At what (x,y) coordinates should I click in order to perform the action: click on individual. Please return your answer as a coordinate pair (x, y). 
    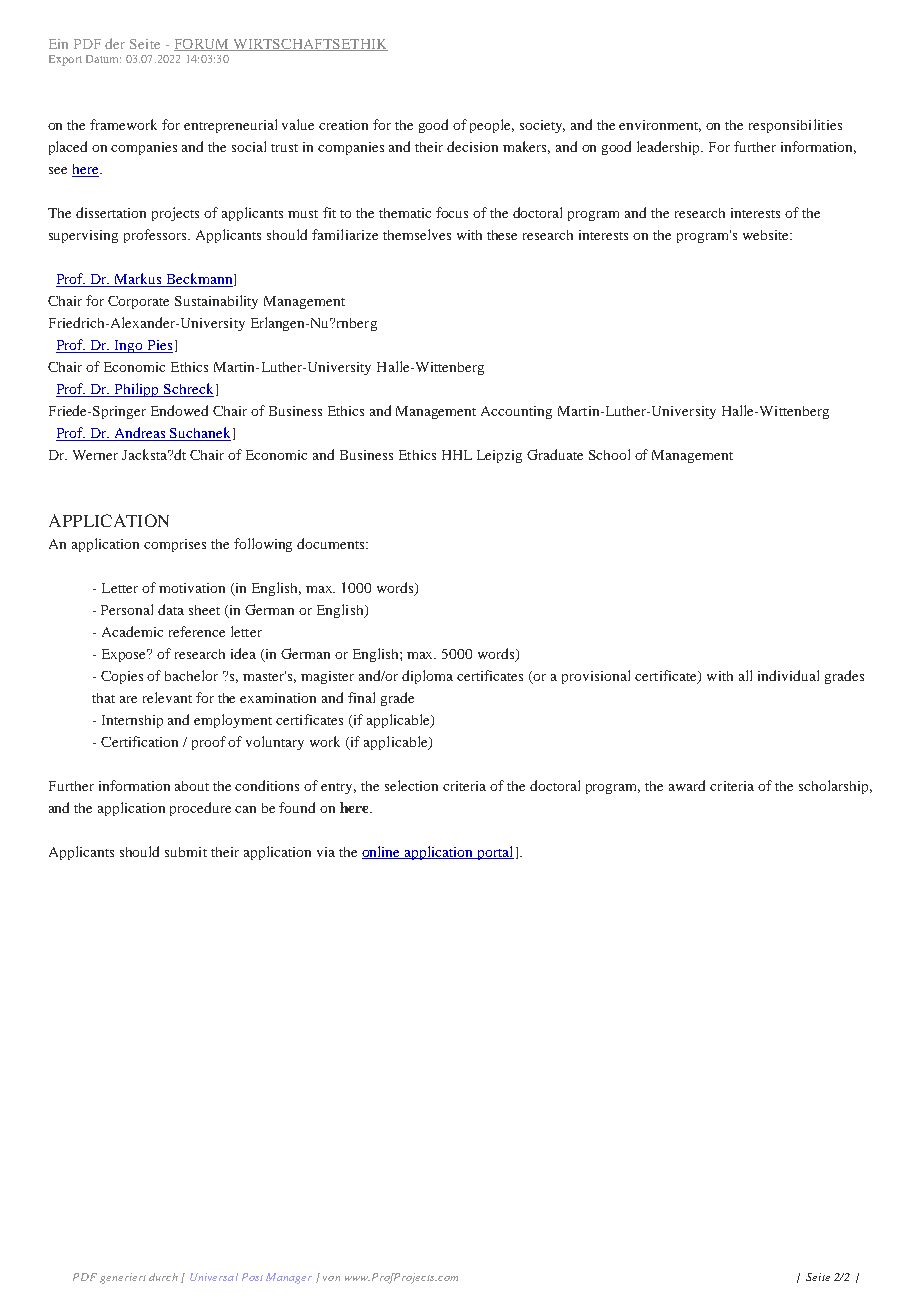
    Looking at the image, I should click on (788, 675).
